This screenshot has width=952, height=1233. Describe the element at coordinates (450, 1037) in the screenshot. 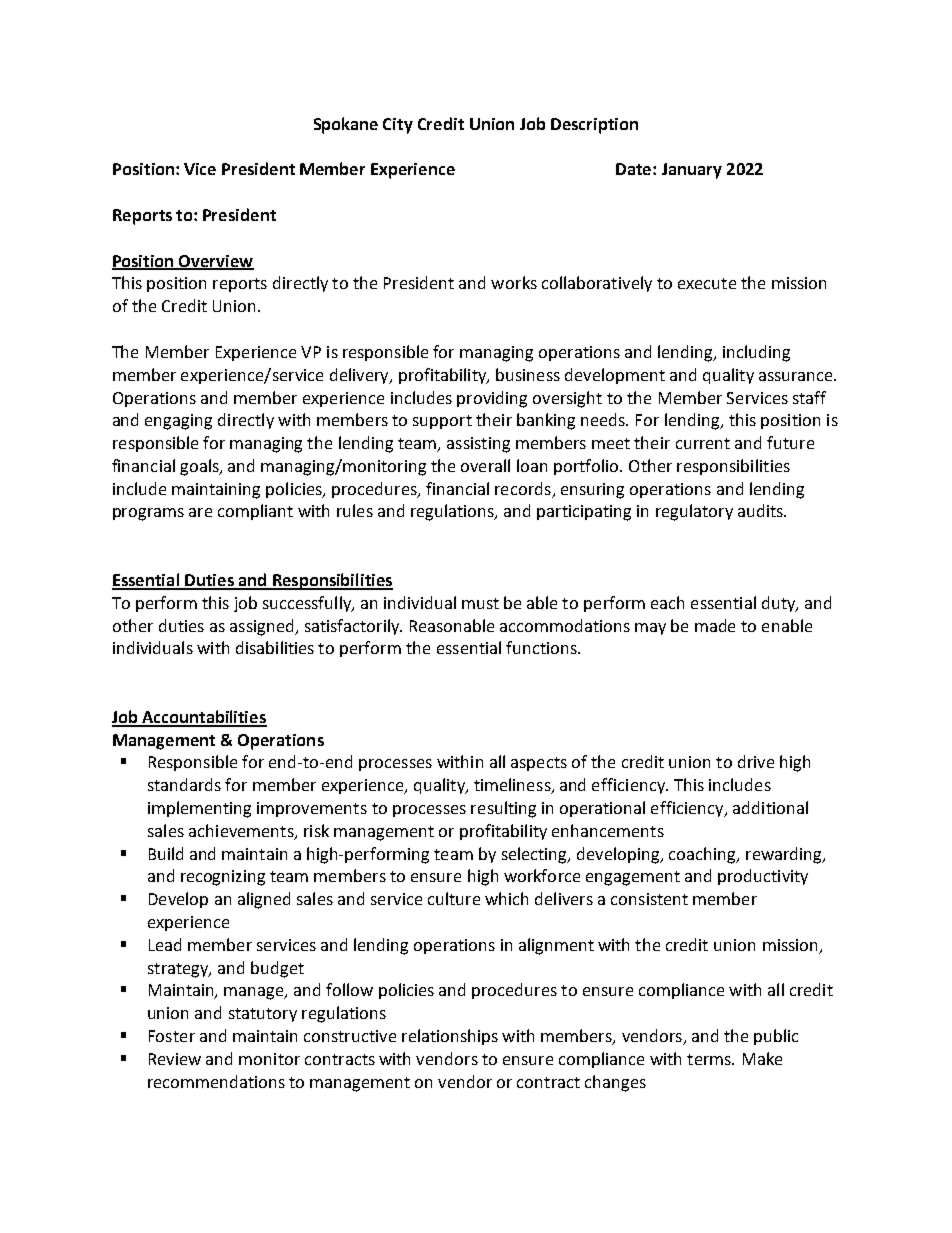

I see `relationships` at that location.
